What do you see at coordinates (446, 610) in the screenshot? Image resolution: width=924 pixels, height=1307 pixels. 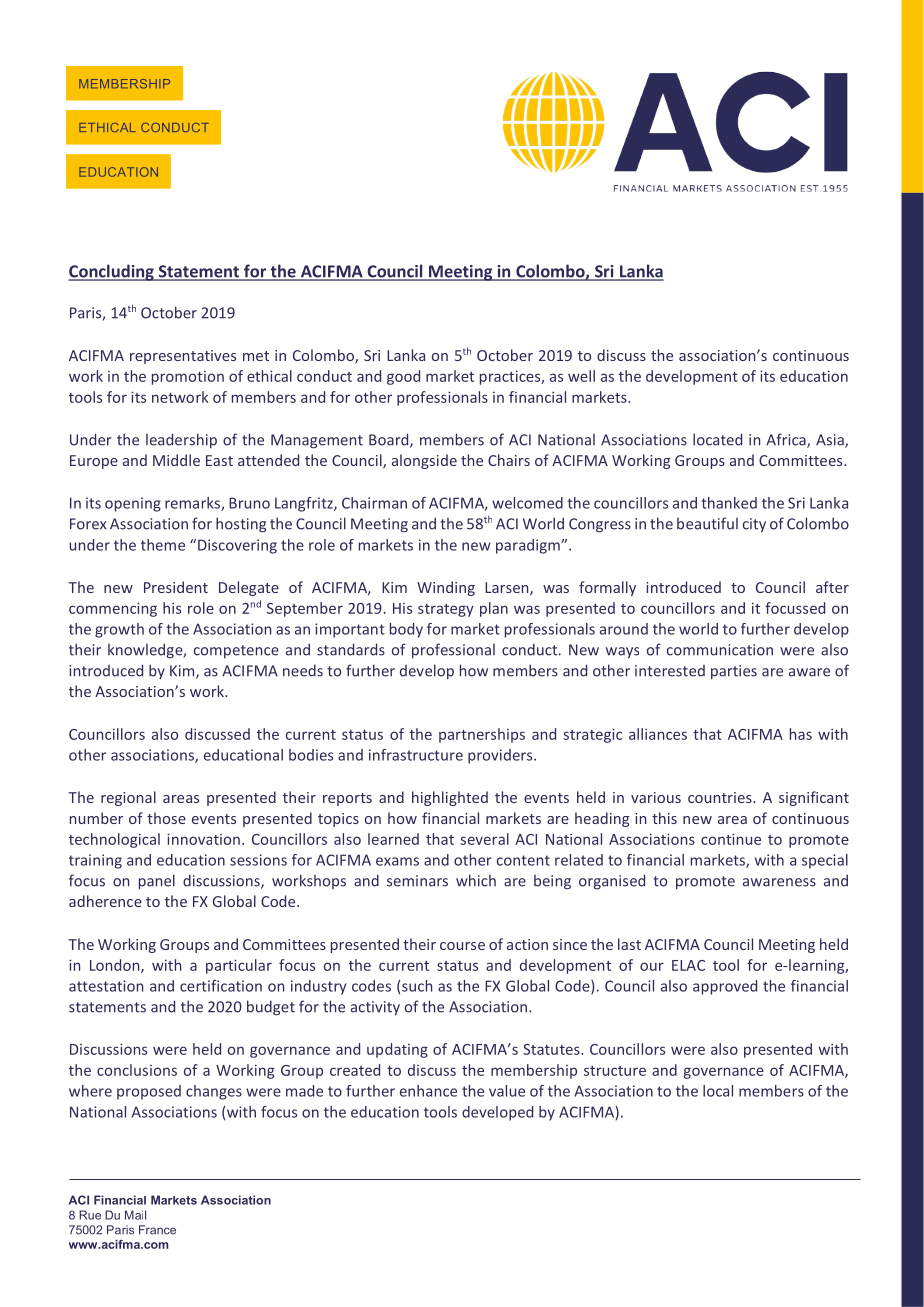 I see `strategy` at bounding box center [446, 610].
